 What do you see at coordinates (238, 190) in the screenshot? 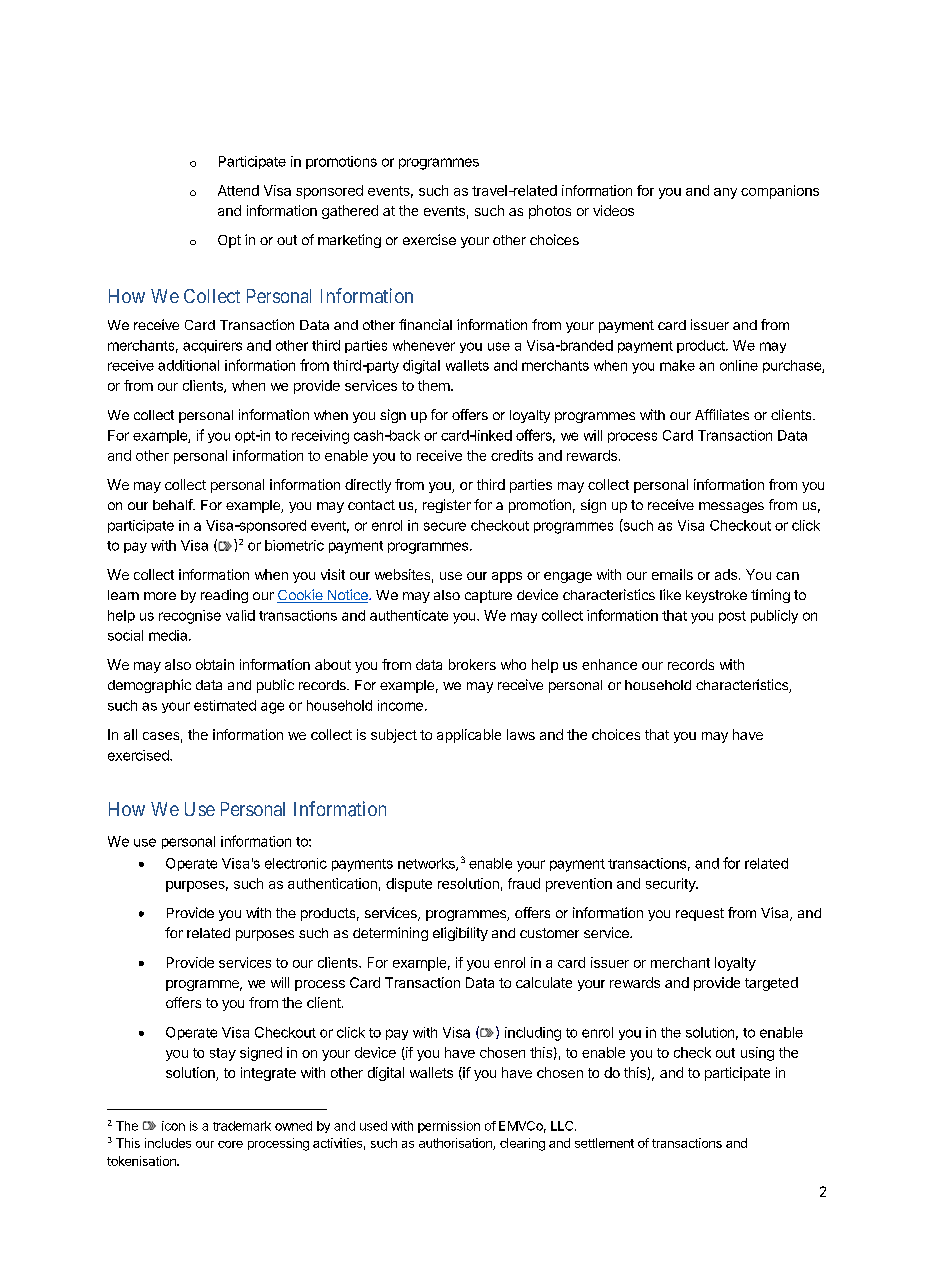
I see `Attend` at bounding box center [238, 190].
